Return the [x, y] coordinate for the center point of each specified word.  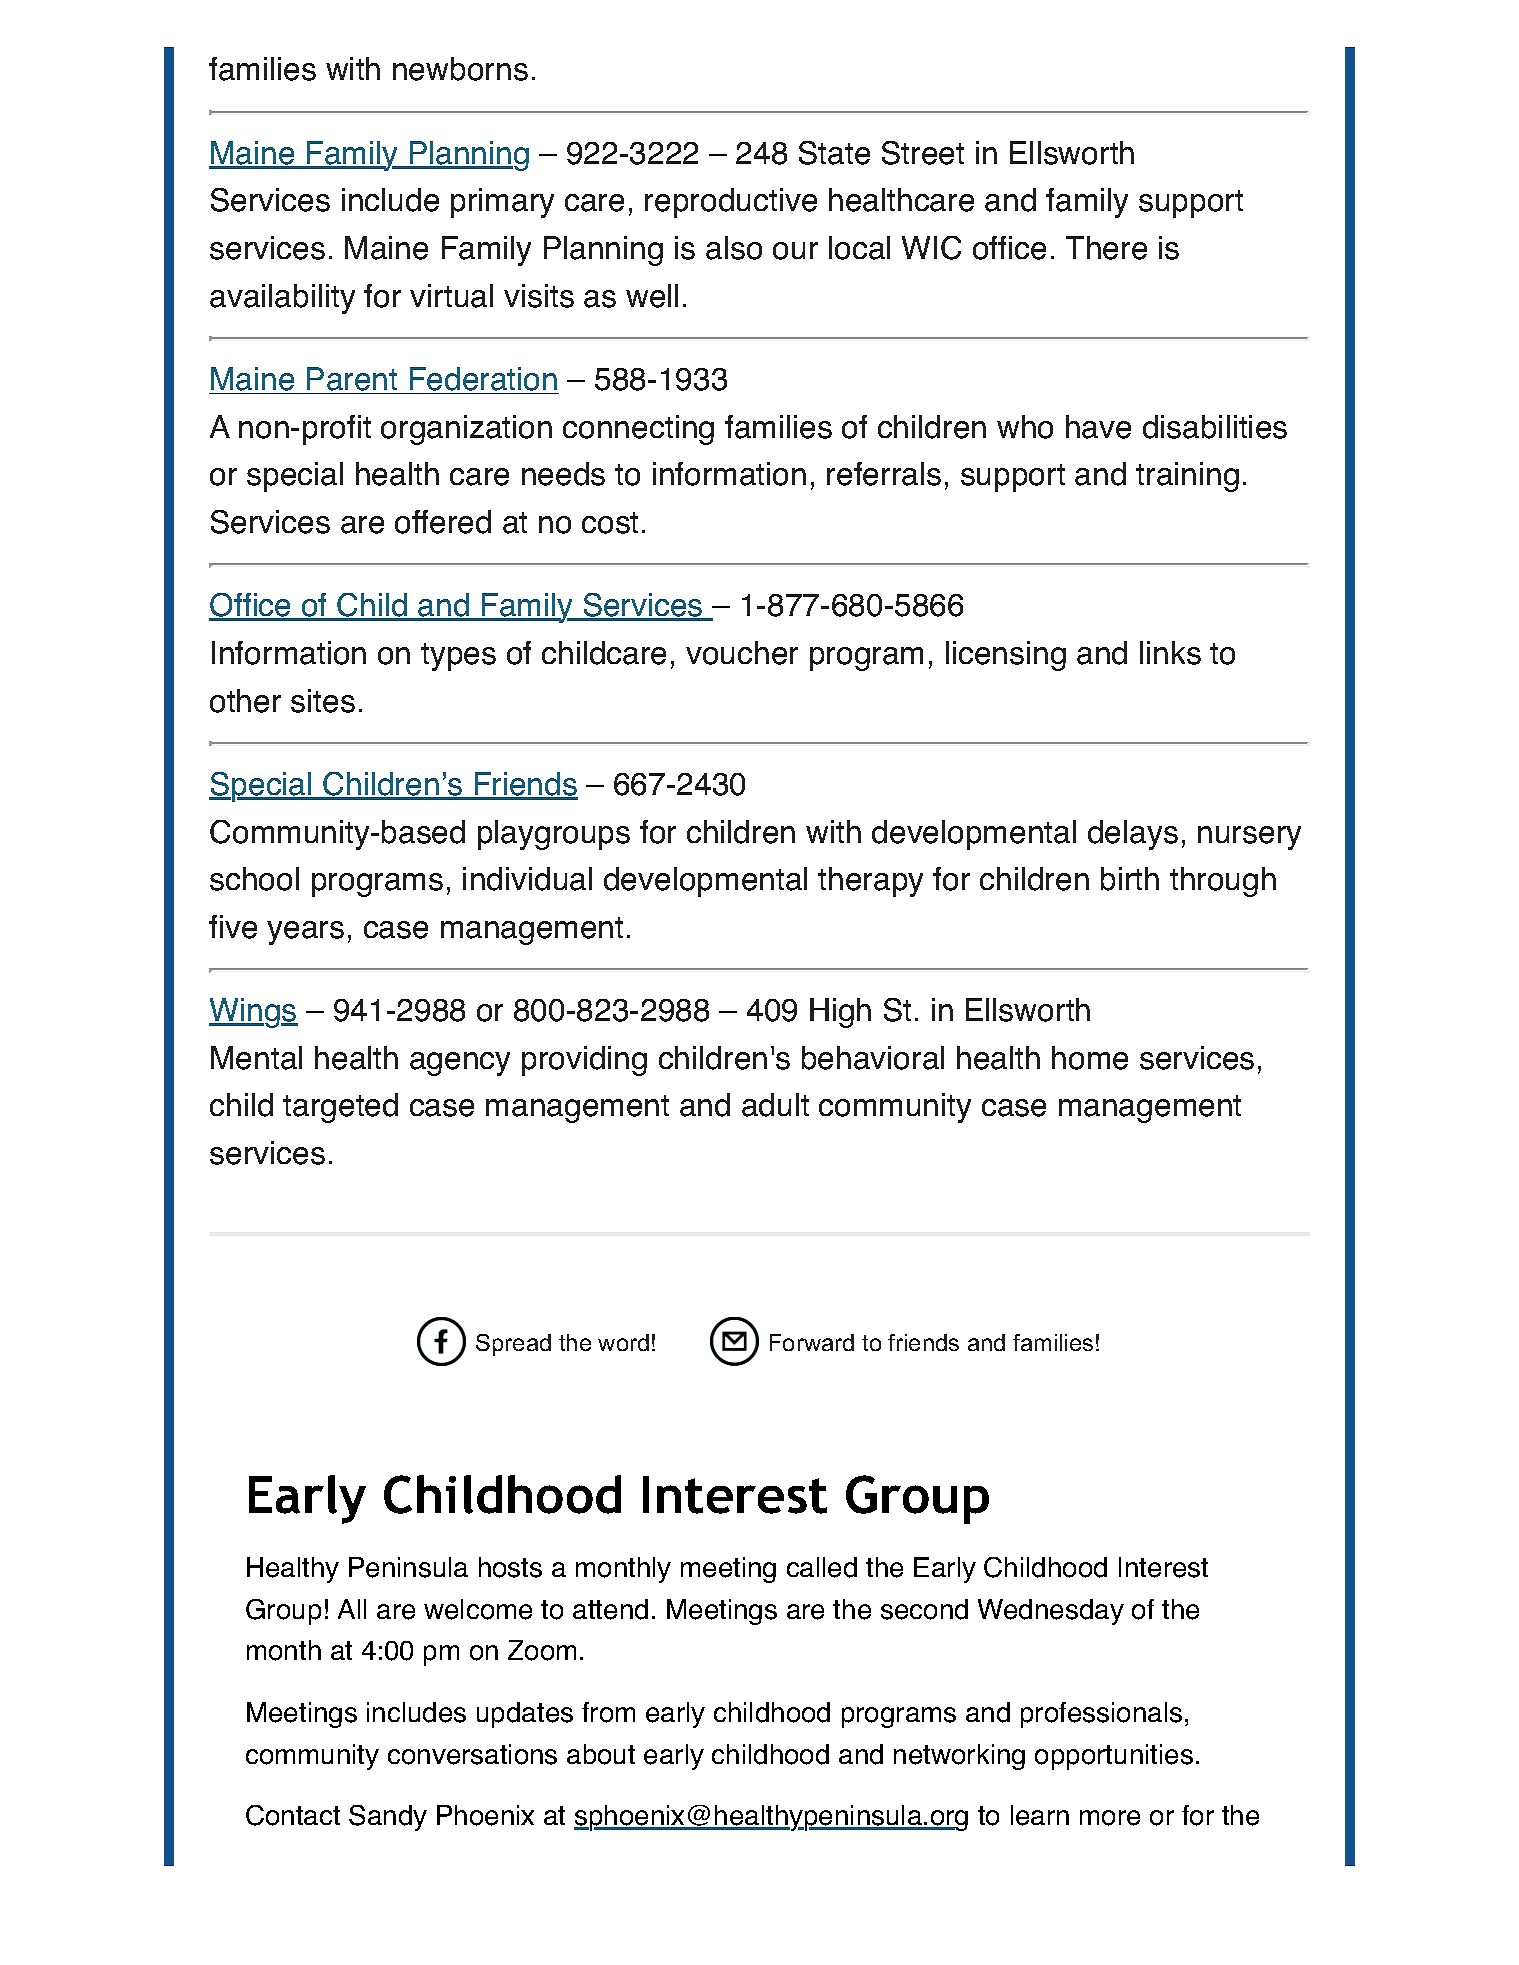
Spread [513, 1345]
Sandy [388, 1818]
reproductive [731, 203]
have [1098, 427]
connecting [638, 430]
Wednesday [1051, 1612]
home [1090, 1058]
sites [323, 701]
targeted [340, 1108]
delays [1133, 835]
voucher [742, 653]
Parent [352, 380]
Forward [812, 1342]
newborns [460, 69]
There [1106, 248]
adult [775, 1105]
